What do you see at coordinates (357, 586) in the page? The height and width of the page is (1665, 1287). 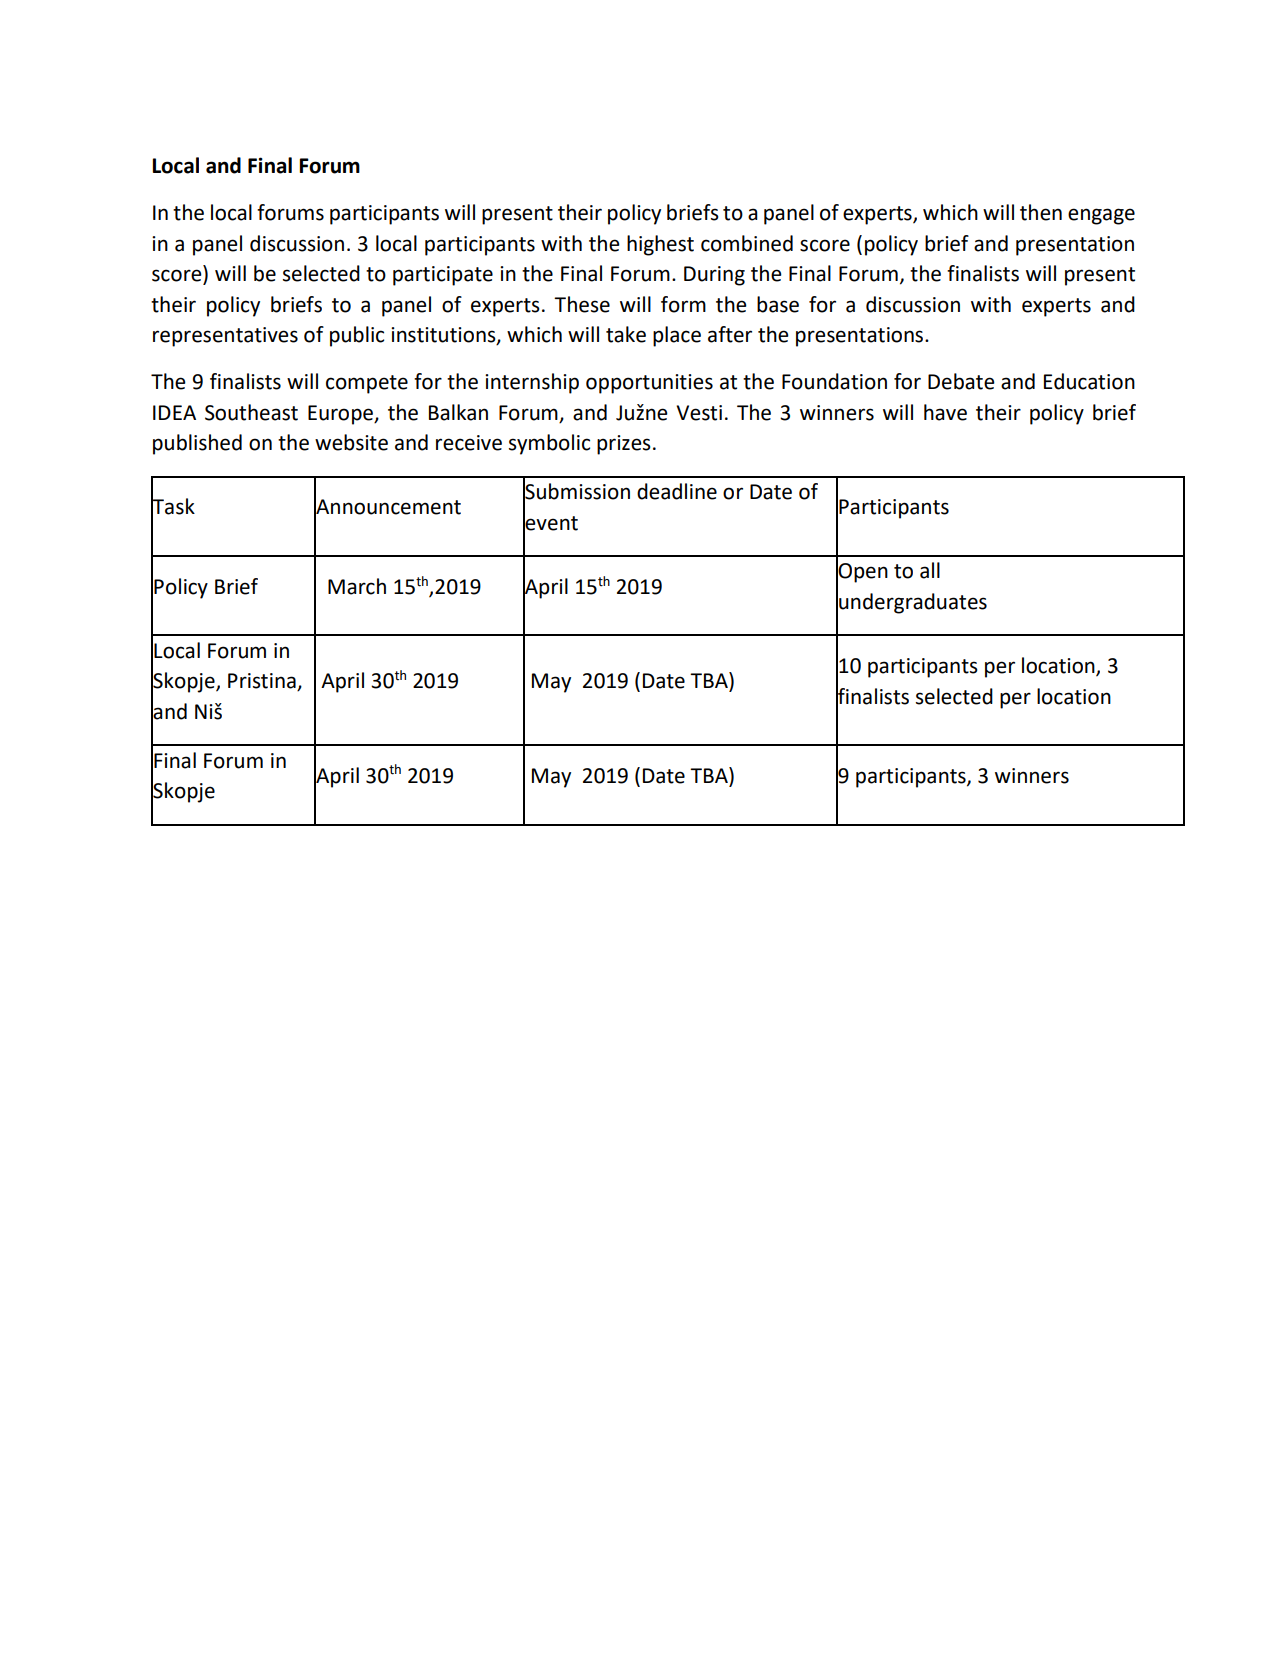 I see `March` at bounding box center [357, 586].
